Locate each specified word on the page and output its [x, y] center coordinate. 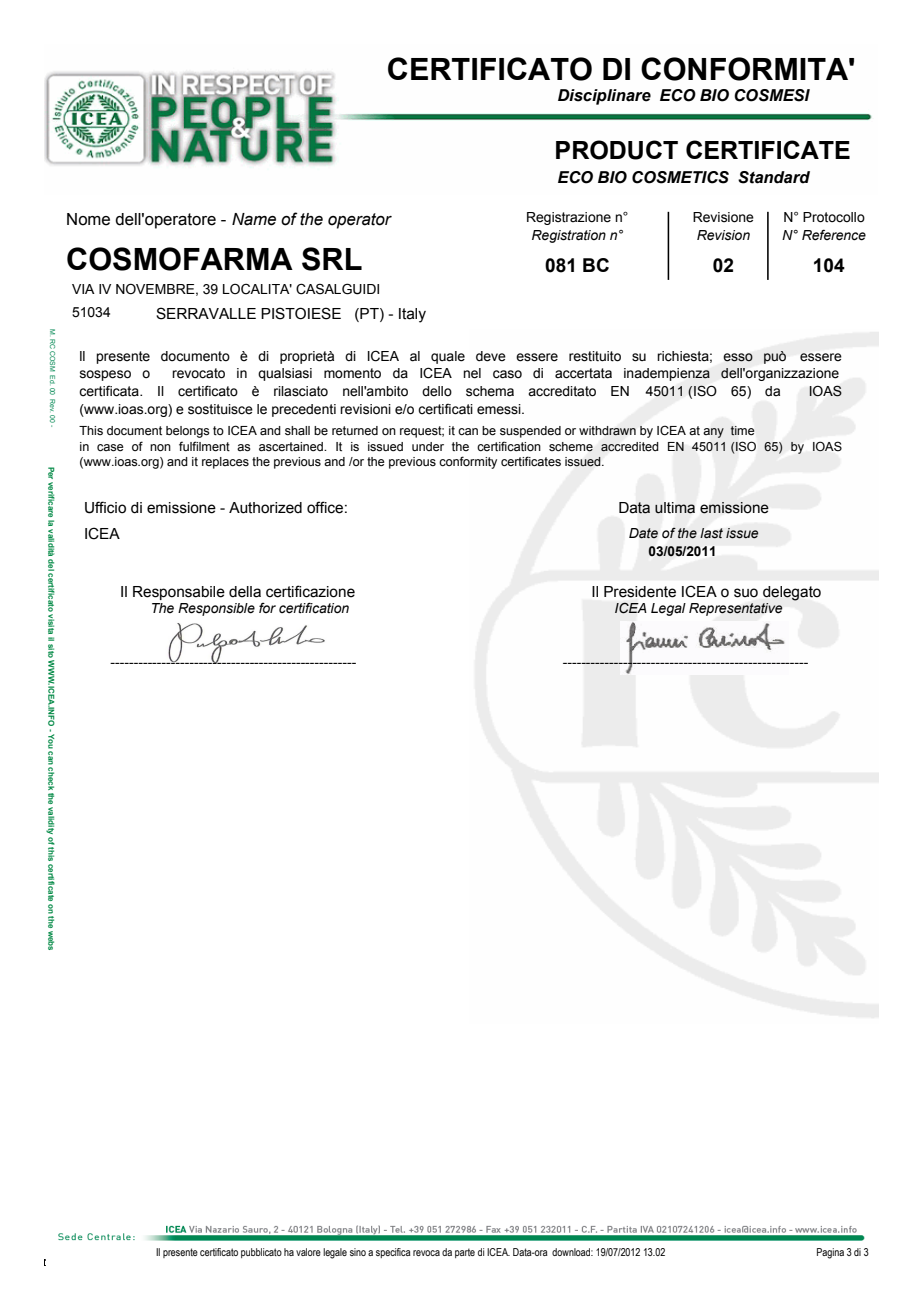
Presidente [640, 592]
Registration [569, 236]
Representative [736, 609]
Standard [774, 177]
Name [254, 219]
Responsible [216, 609]
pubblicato [261, 1253]
